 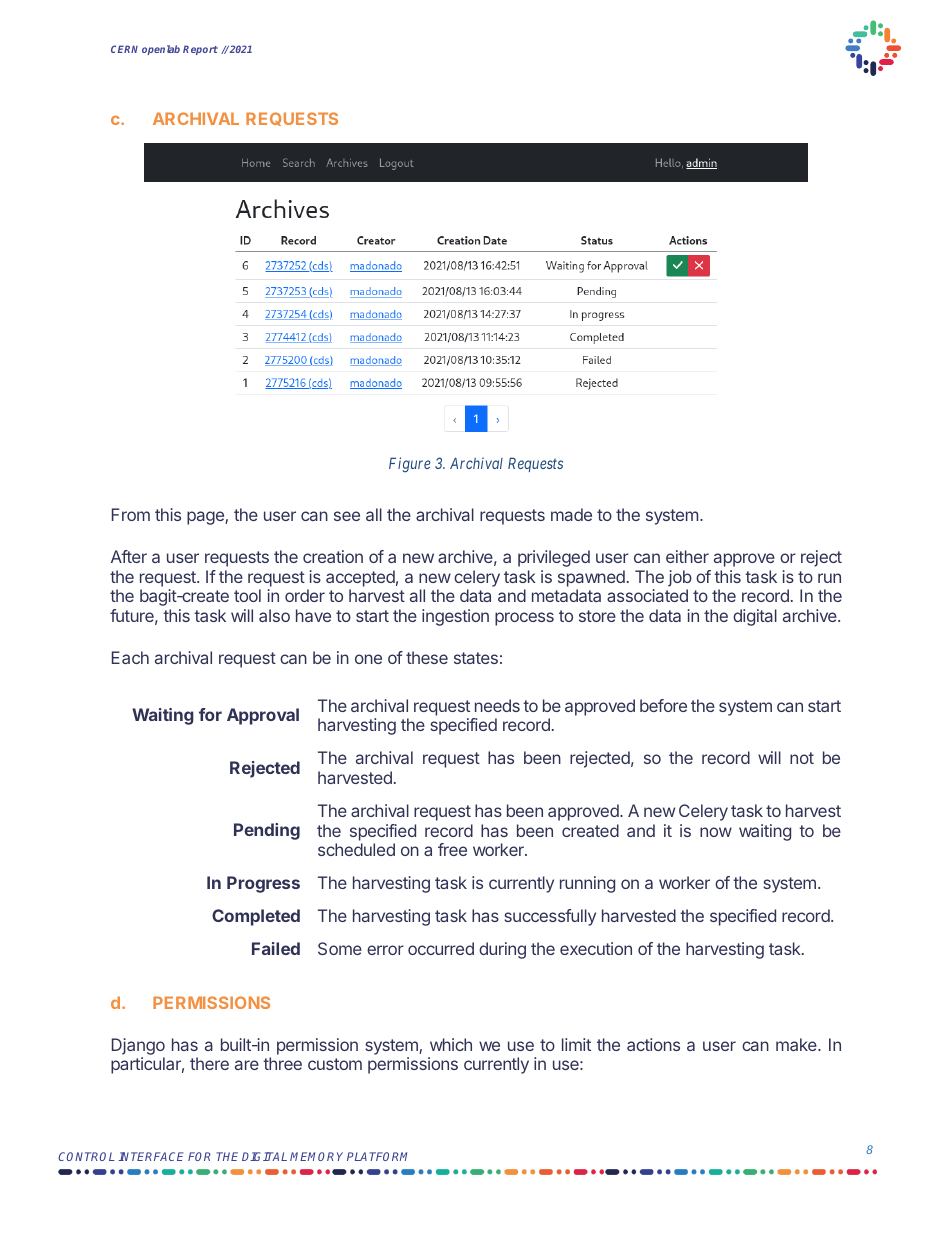 What do you see at coordinates (200, 50) in the page?
I see `Report` at bounding box center [200, 50].
